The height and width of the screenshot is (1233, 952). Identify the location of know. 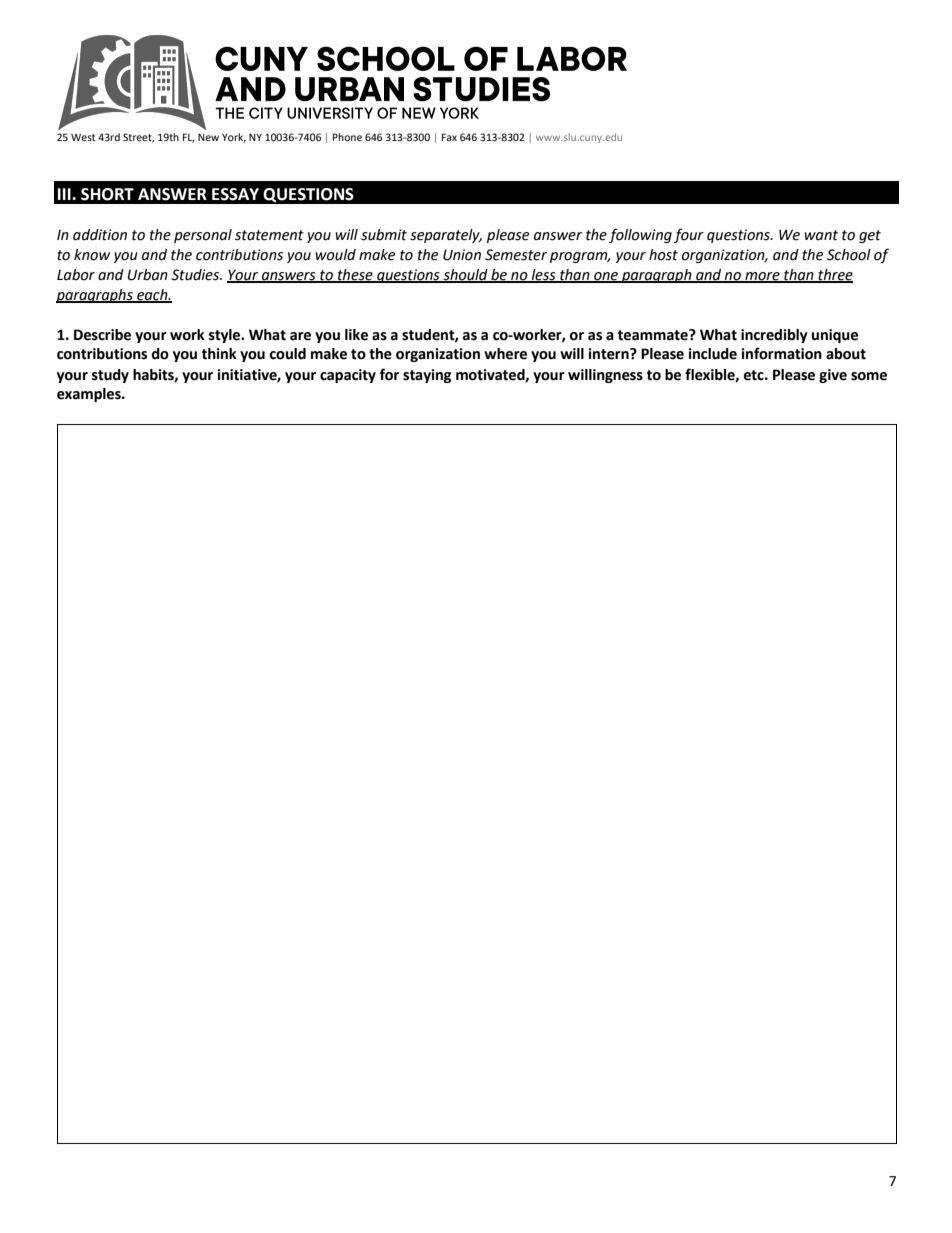
(92, 255).
